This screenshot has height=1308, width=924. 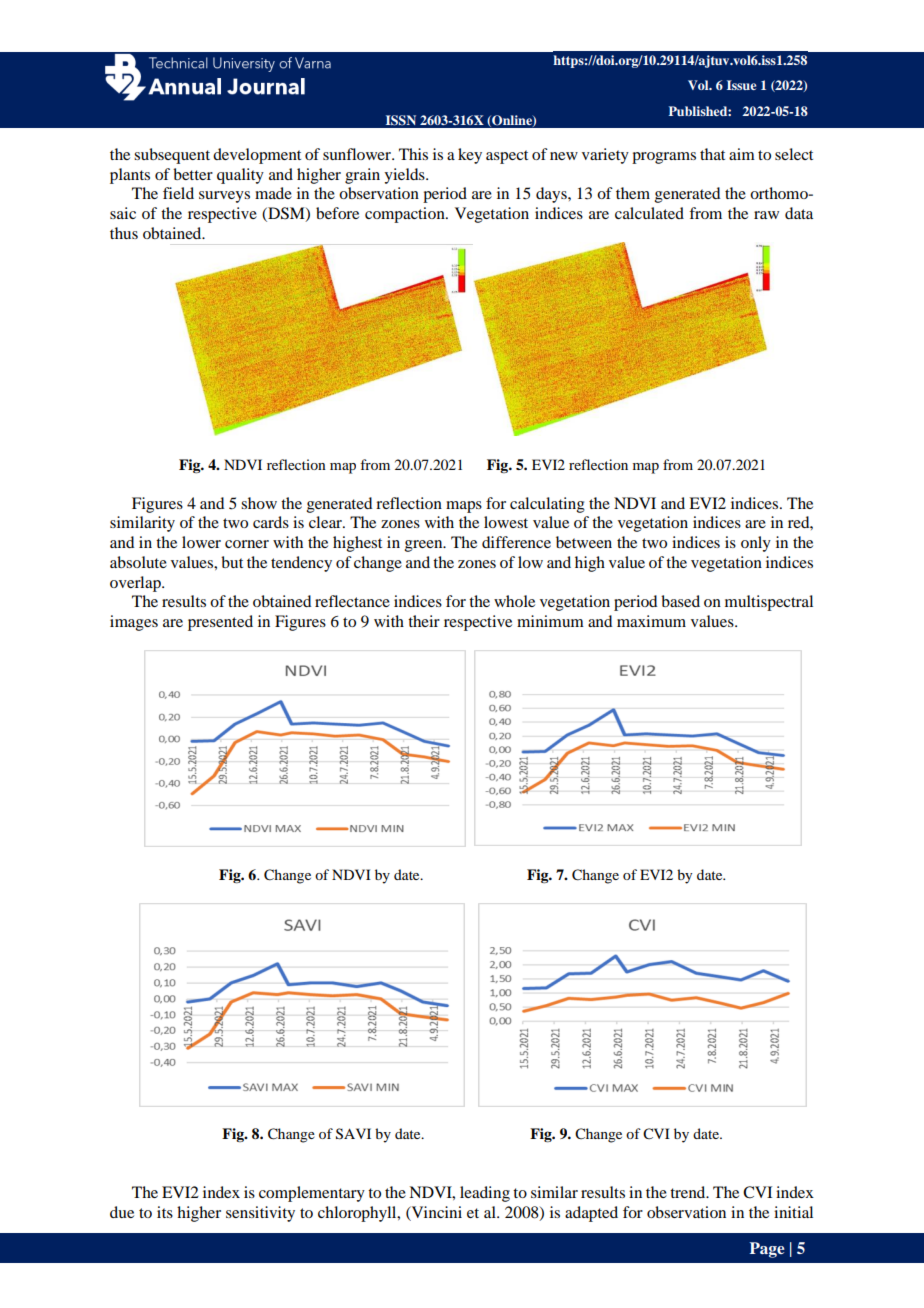 What do you see at coordinates (689, 1192) in the screenshot?
I see `trend` at bounding box center [689, 1192].
